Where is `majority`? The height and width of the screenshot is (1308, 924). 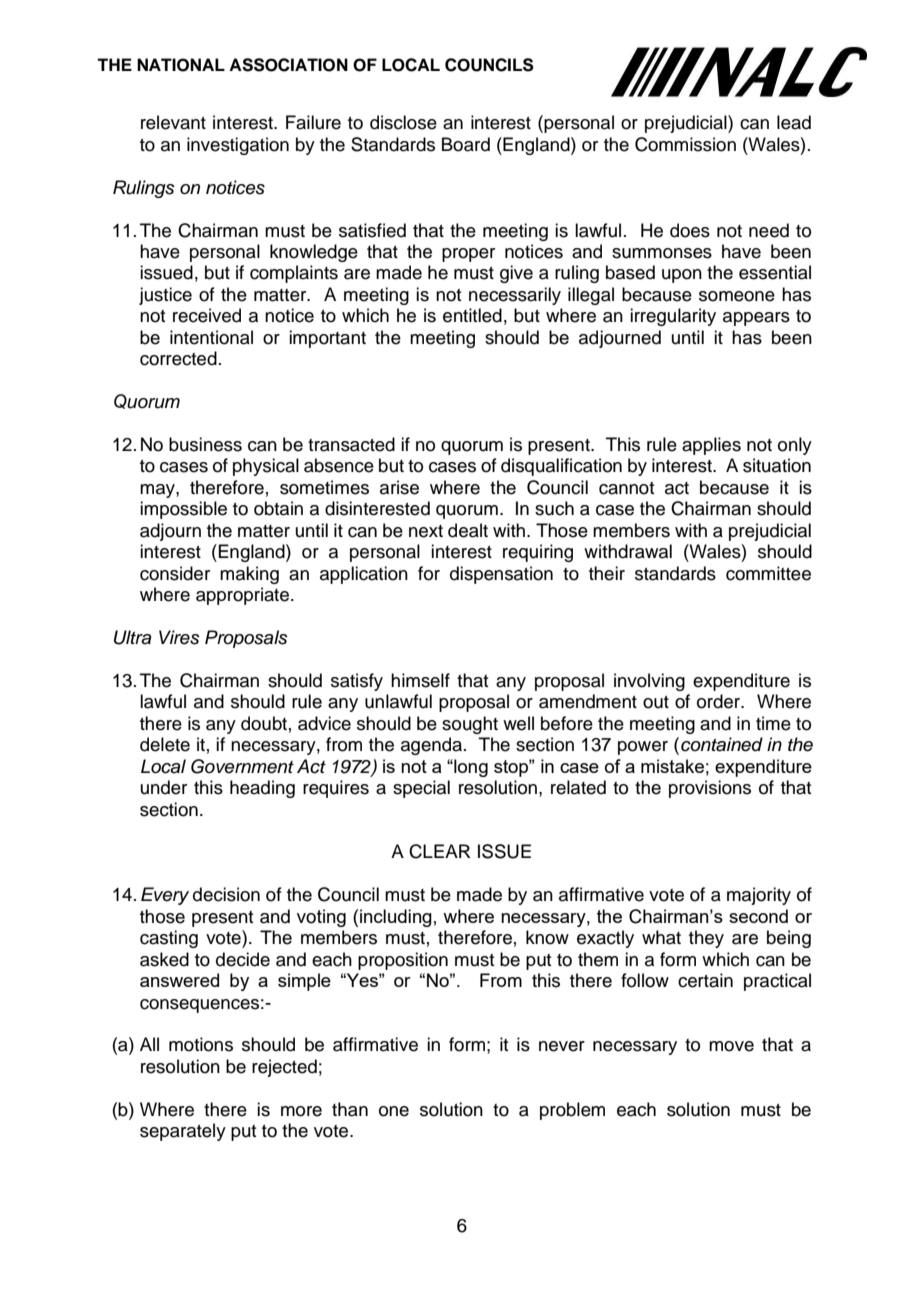 majority is located at coordinates (759, 896).
